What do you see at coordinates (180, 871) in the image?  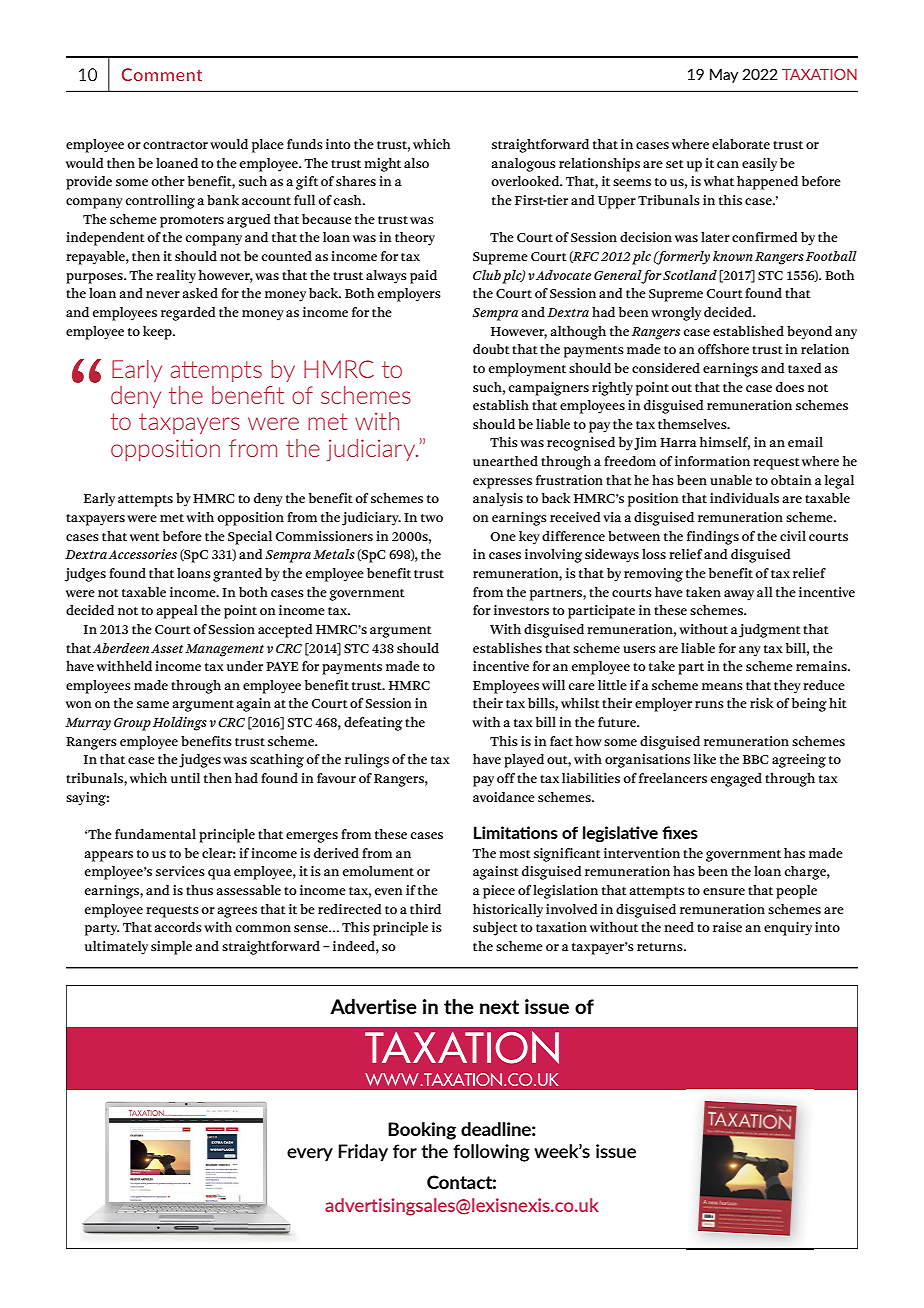 I see `services` at bounding box center [180, 871].
